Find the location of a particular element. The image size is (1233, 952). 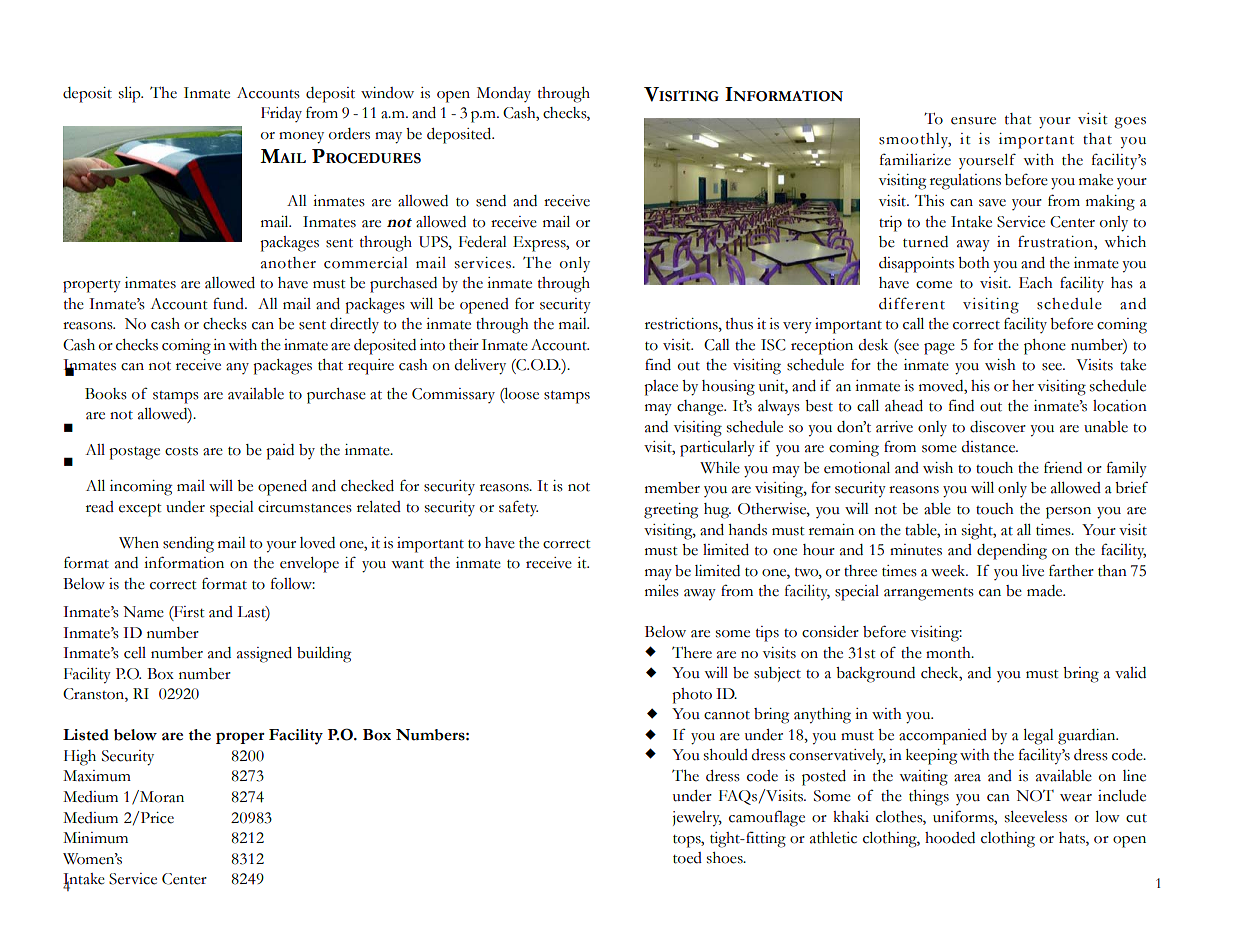

Minimum is located at coordinates (95, 838).
